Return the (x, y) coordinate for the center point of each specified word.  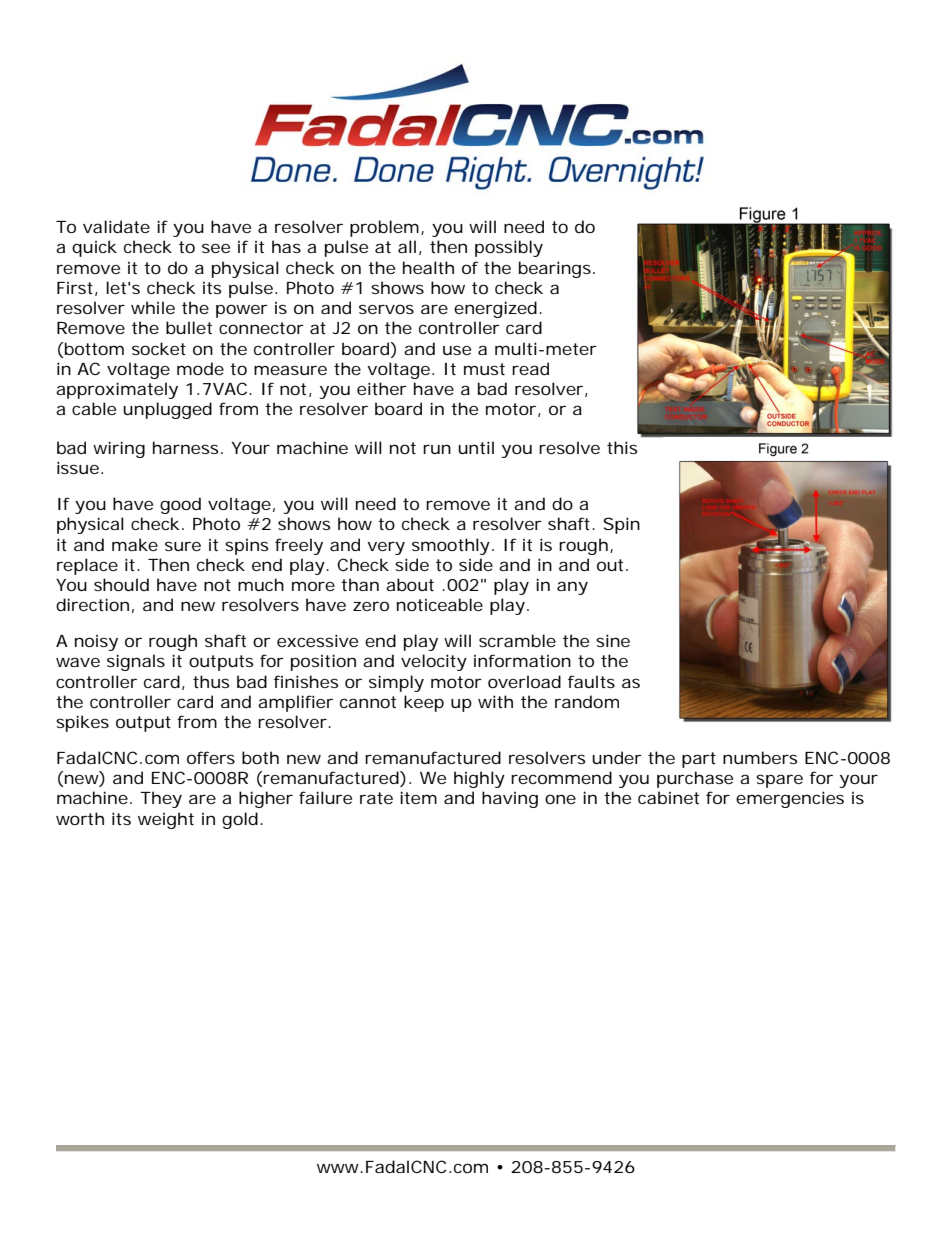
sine (613, 640)
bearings (557, 269)
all (407, 246)
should (121, 584)
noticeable (440, 604)
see (216, 248)
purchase (695, 779)
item (418, 797)
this (622, 447)
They (161, 799)
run (437, 449)
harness (188, 447)
